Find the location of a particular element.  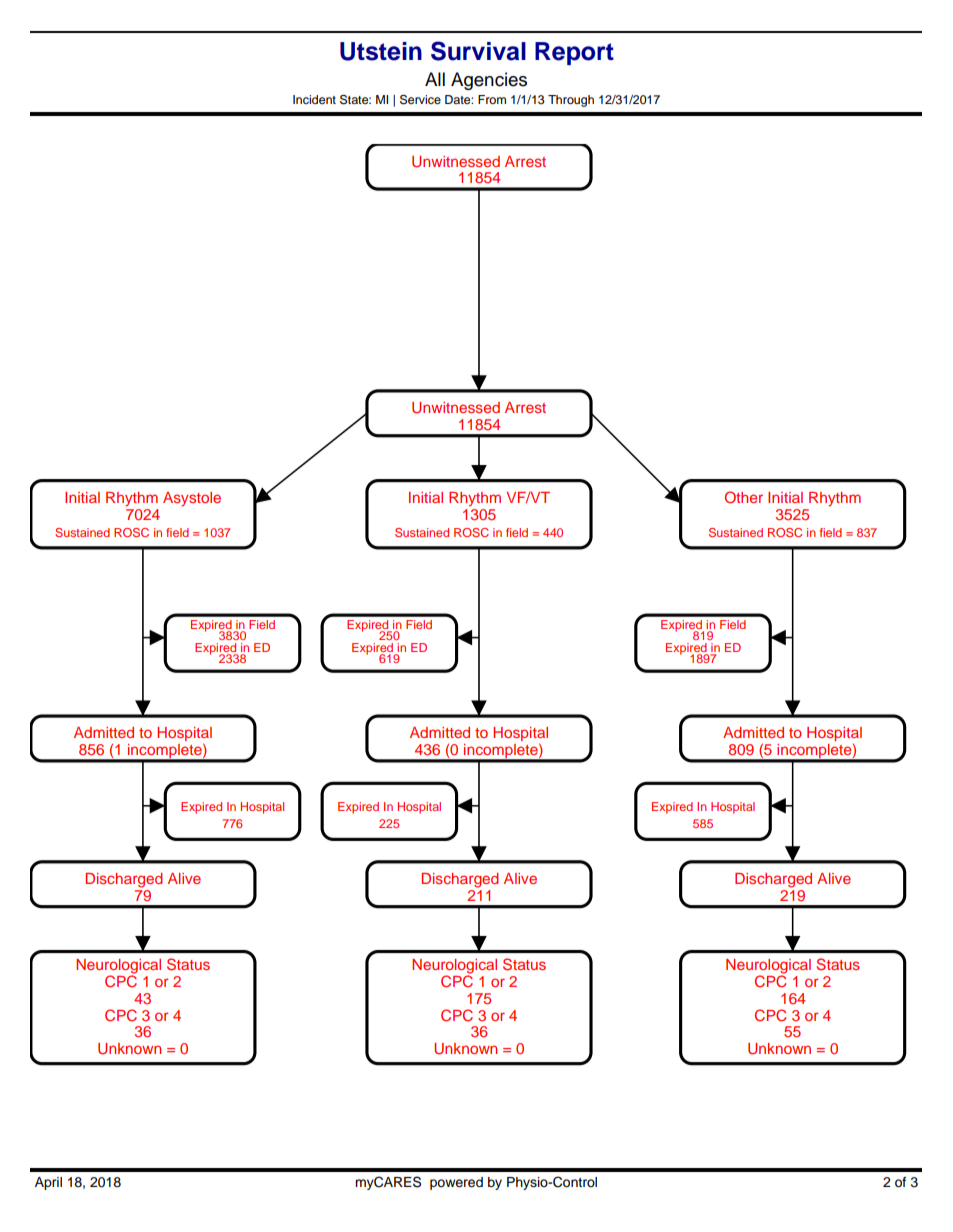

Through is located at coordinates (571, 101).
